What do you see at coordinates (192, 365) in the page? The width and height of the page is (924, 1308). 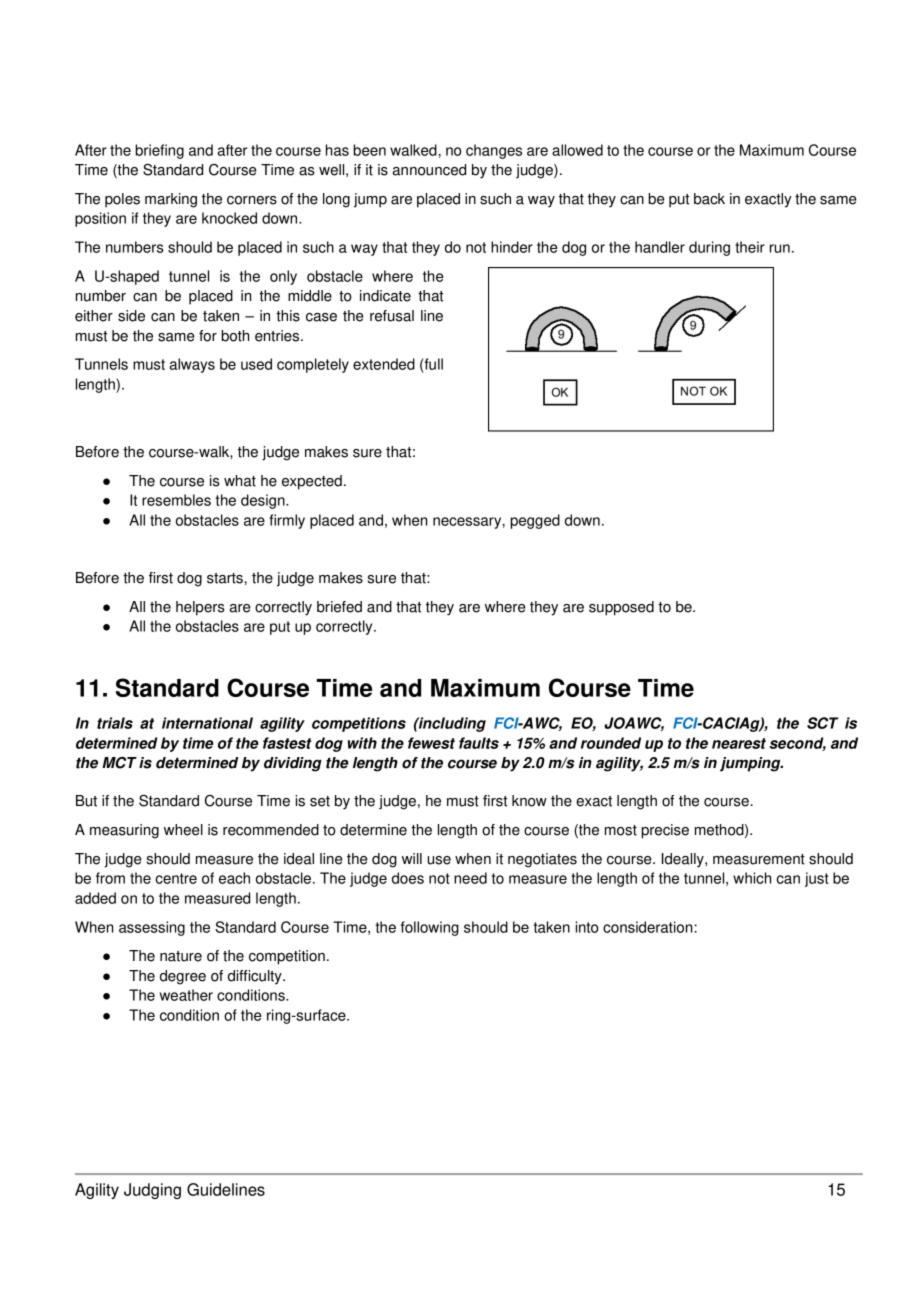 I see `always` at bounding box center [192, 365].
